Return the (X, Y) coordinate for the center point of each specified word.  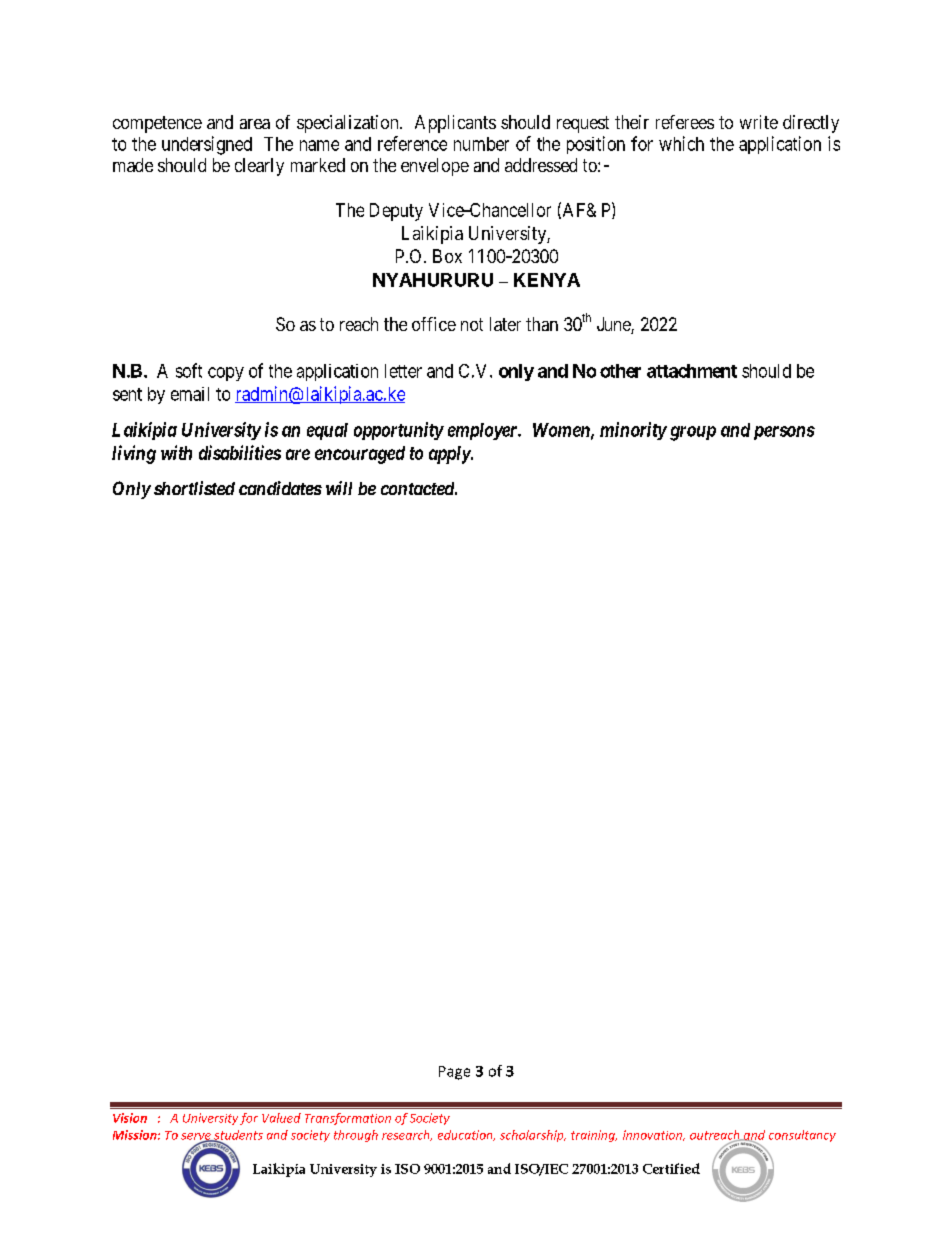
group (693, 433)
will (339, 488)
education (466, 1135)
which (681, 143)
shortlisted (194, 488)
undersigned (207, 145)
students (237, 1136)
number (481, 144)
